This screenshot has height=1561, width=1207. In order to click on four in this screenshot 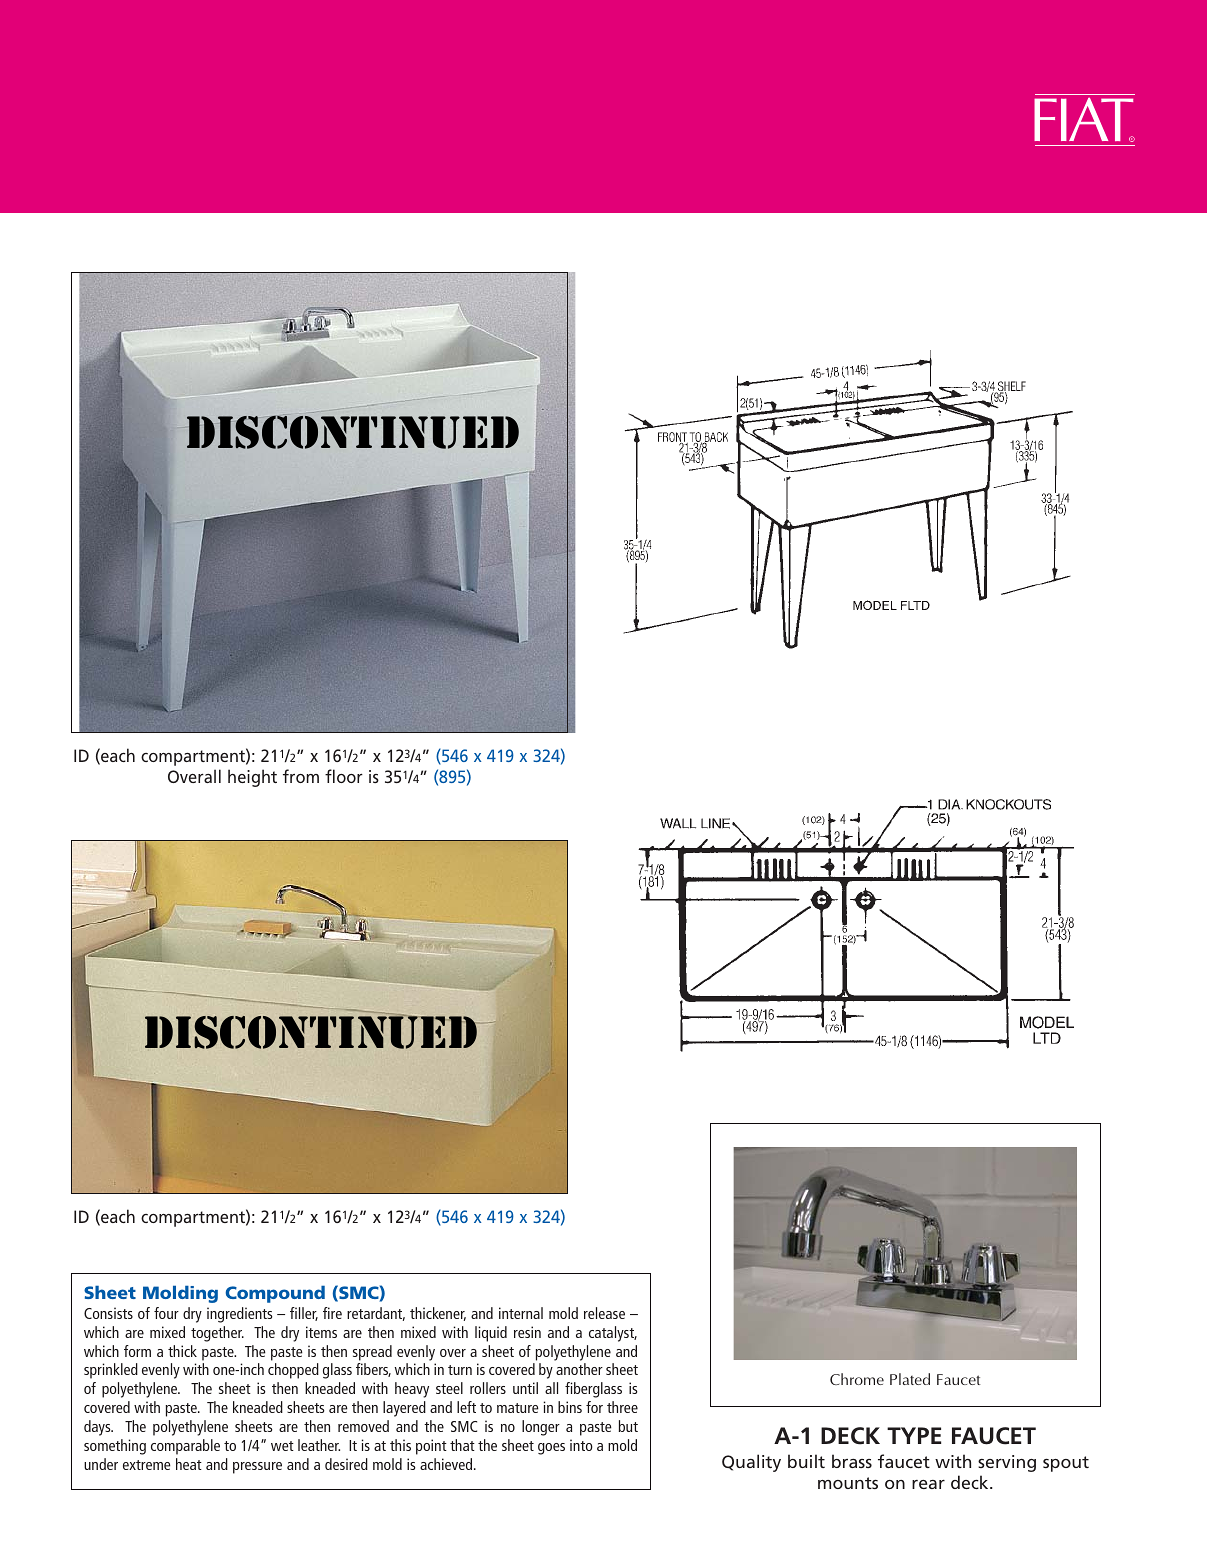, I will do `click(166, 1313)`.
